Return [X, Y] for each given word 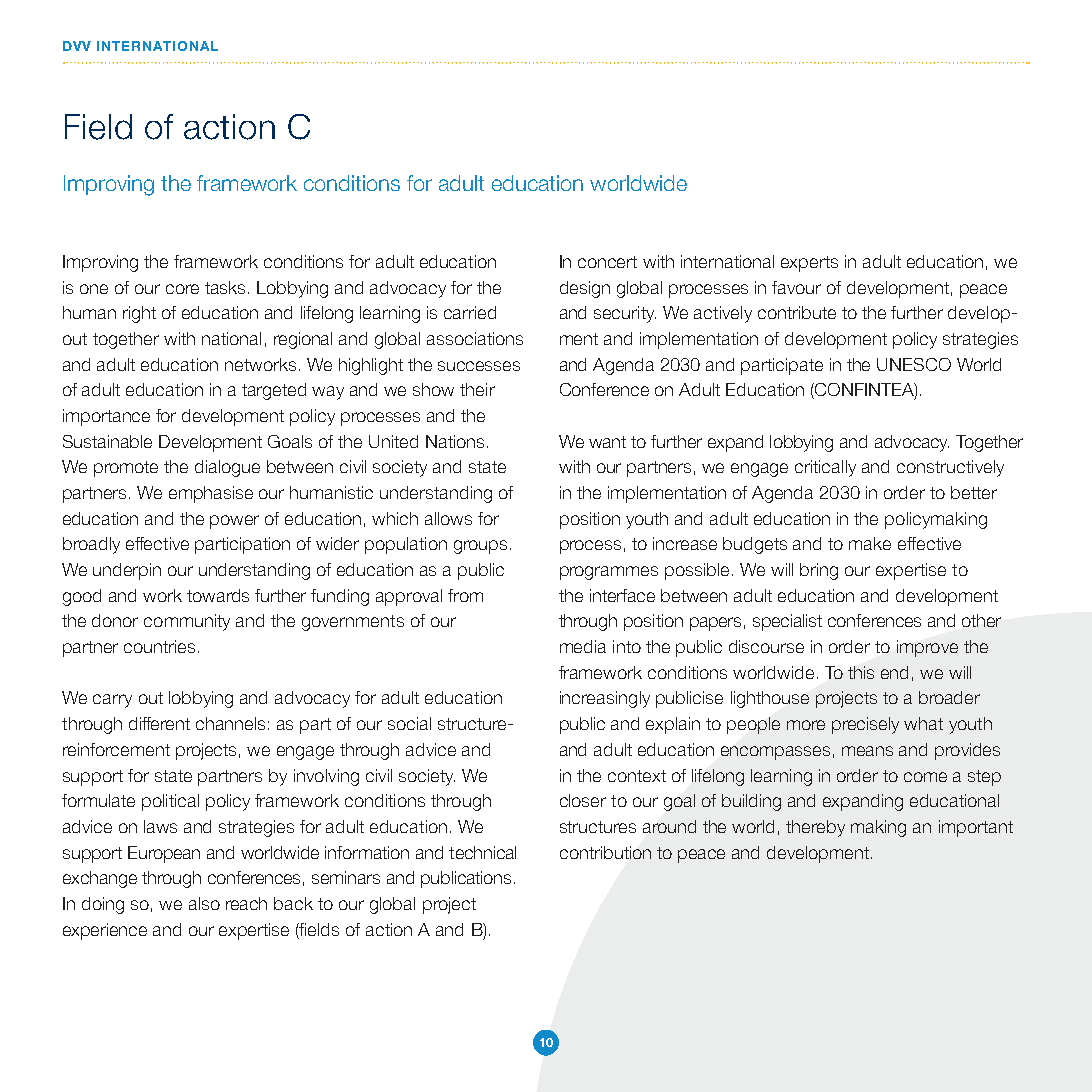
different [159, 723]
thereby [815, 828]
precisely [865, 725]
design [585, 289]
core [182, 289]
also [204, 903]
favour [796, 287]
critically [825, 468]
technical [482, 852]
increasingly [605, 699]
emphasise [211, 494]
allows [448, 518]
